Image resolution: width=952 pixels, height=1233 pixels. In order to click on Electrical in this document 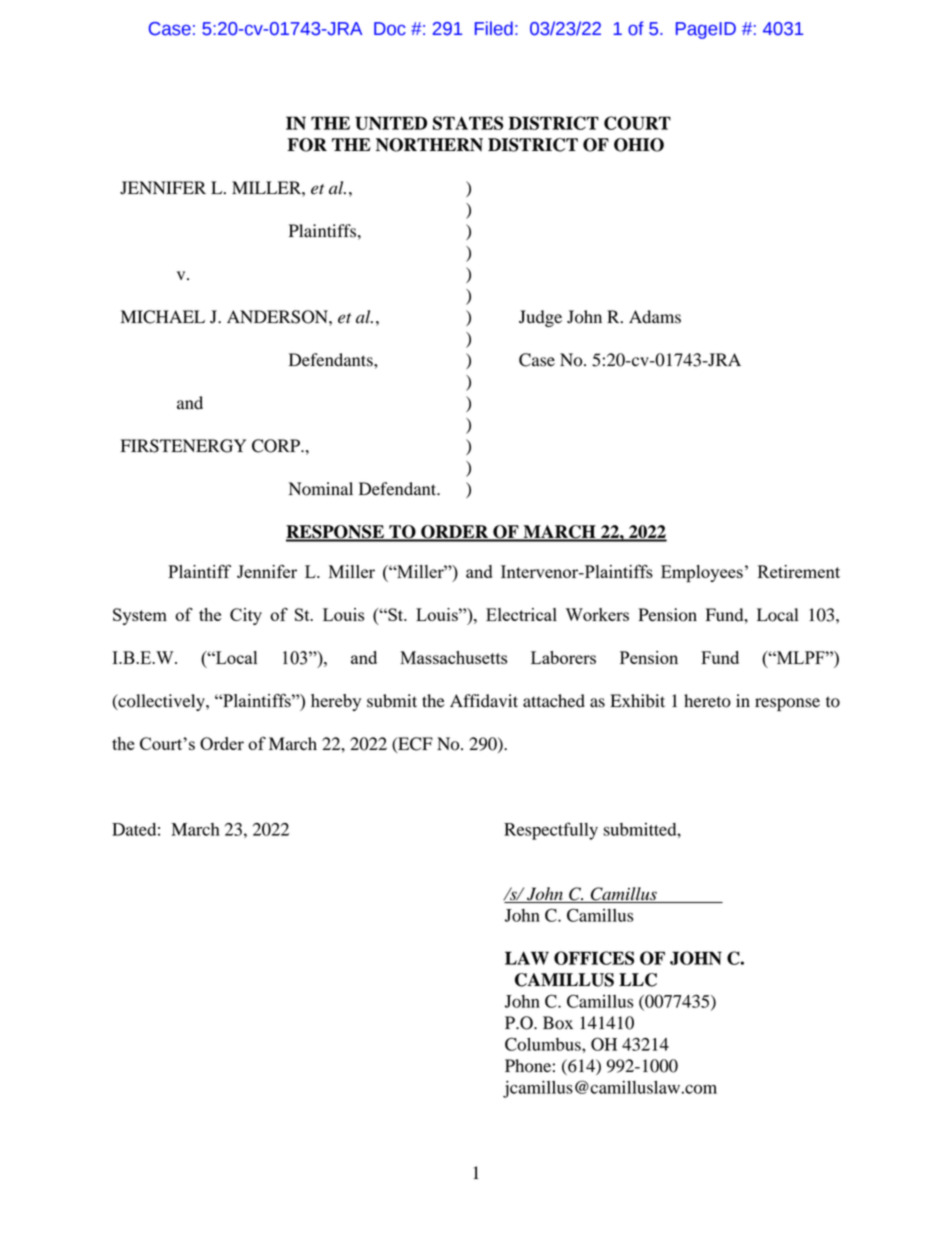, I will do `click(521, 614)`.
